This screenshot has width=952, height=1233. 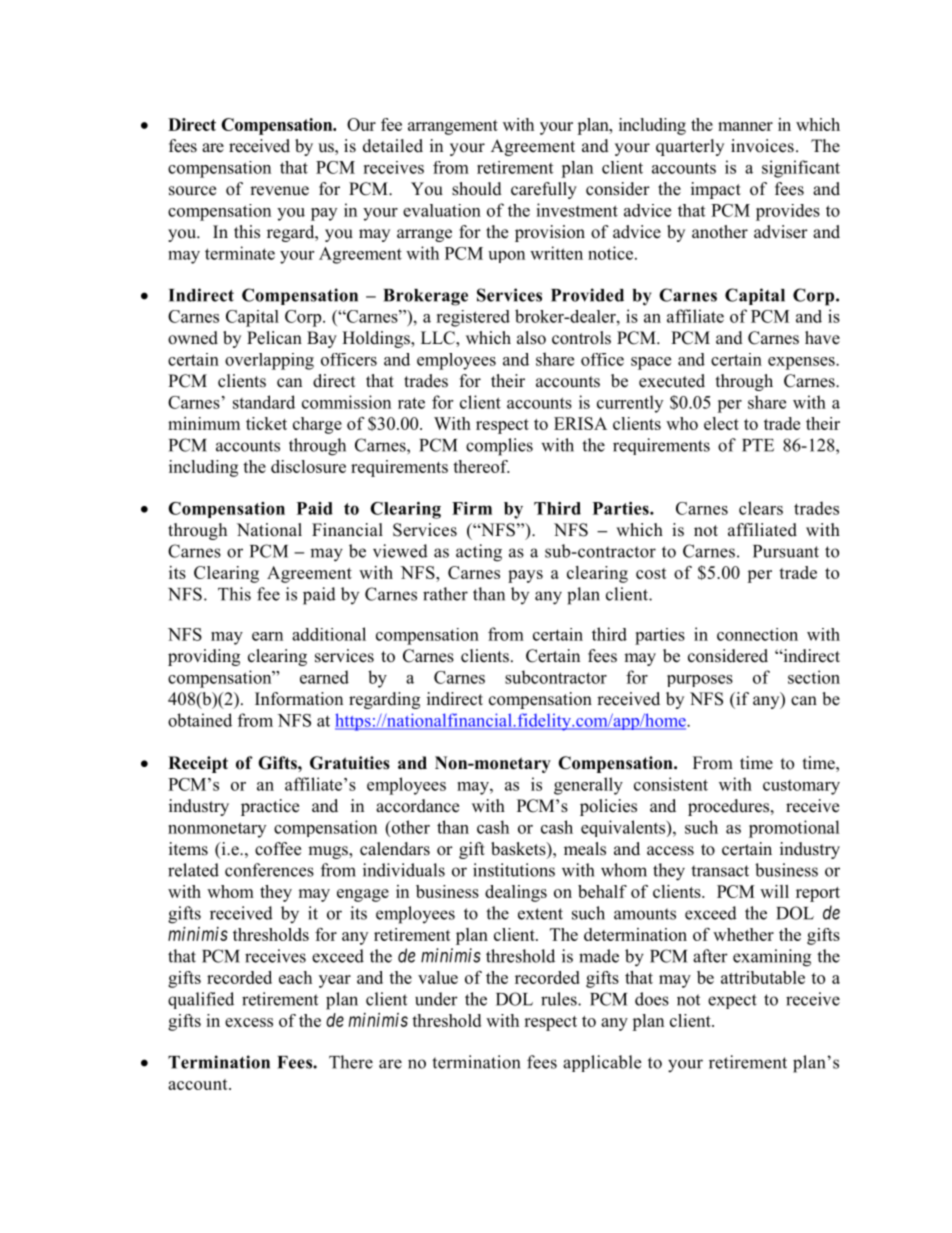 I want to click on practice, so click(x=270, y=807).
